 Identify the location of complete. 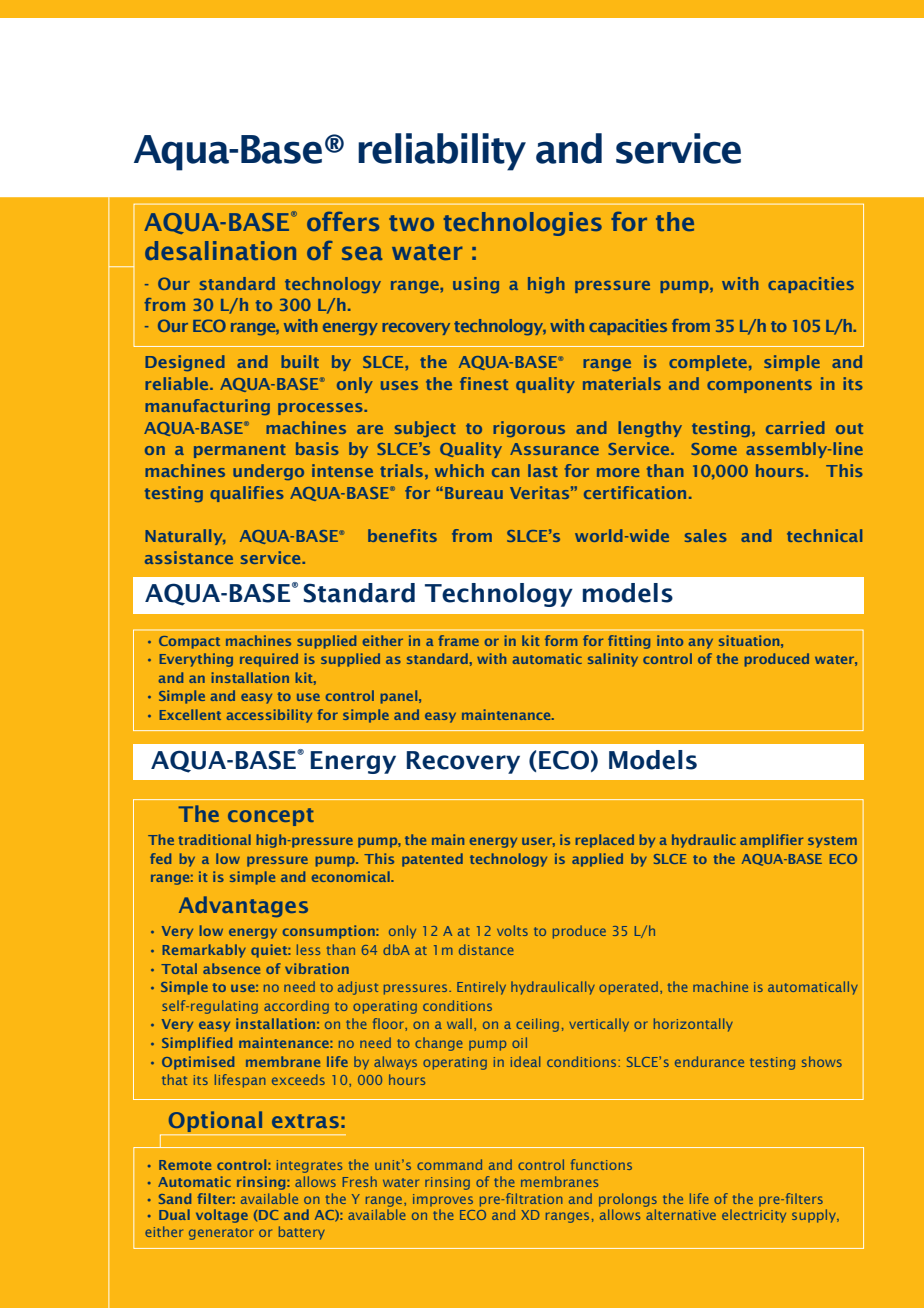
(708, 363).
